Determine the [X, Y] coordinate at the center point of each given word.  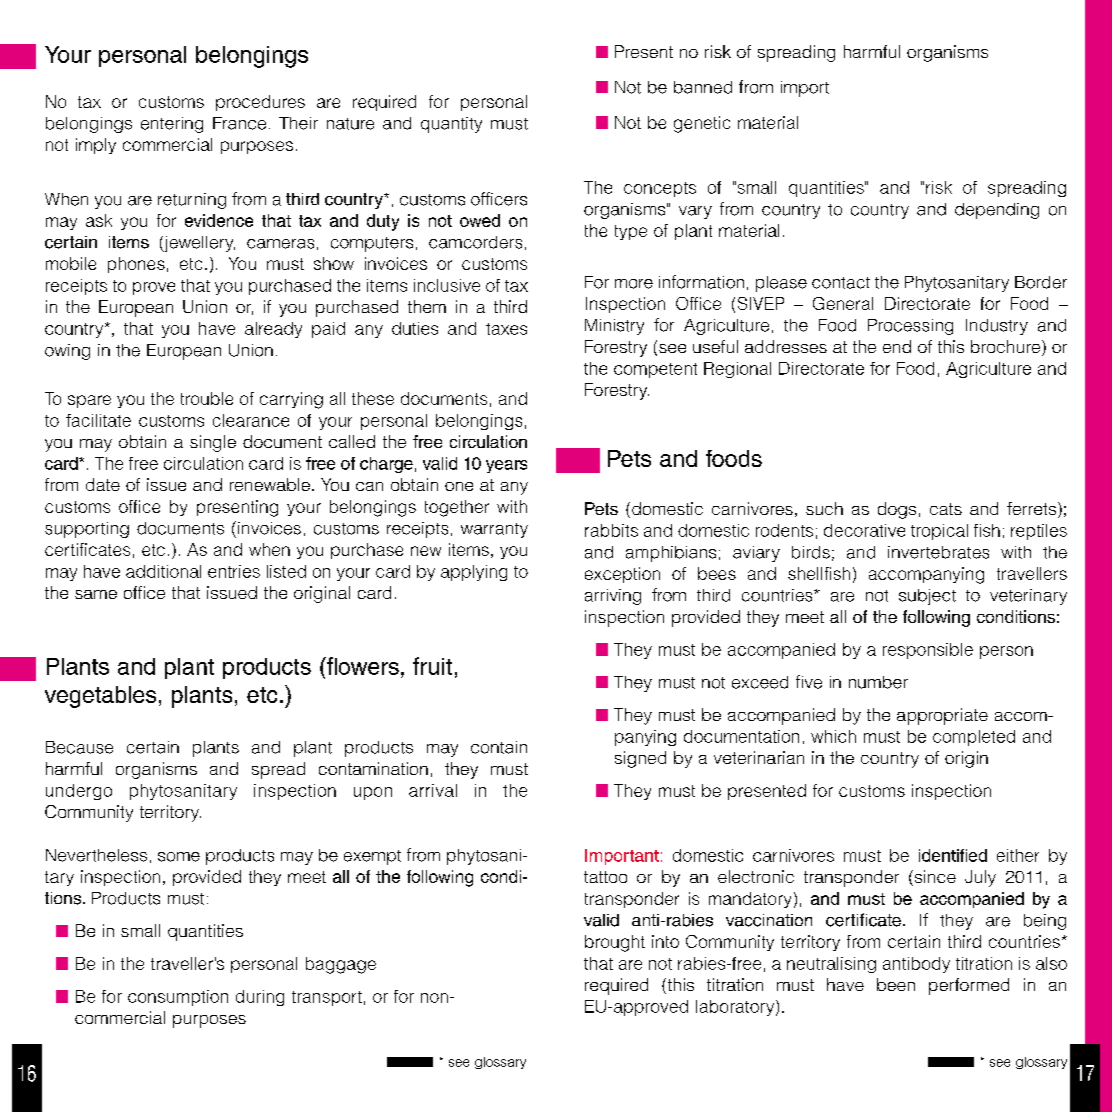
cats [946, 509]
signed [640, 759]
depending [997, 211]
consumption [178, 998]
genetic [702, 124]
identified [953, 855]
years [506, 466]
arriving [613, 597]
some [179, 857]
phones [136, 265]
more [634, 284]
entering [172, 125]
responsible [928, 651]
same [96, 594]
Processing [910, 327]
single [213, 443]
